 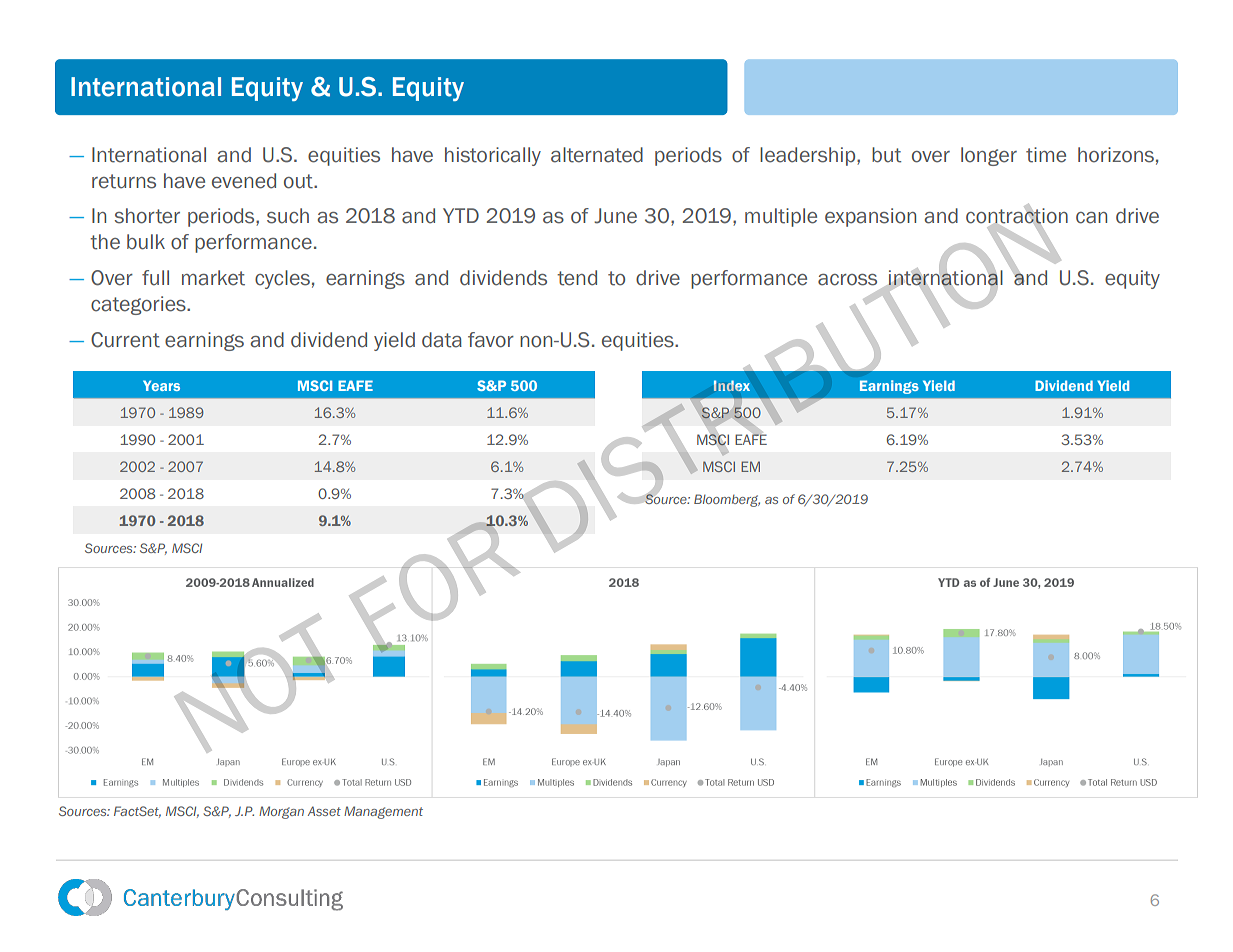 What do you see at coordinates (491, 340) in the page?
I see `favor` at bounding box center [491, 340].
